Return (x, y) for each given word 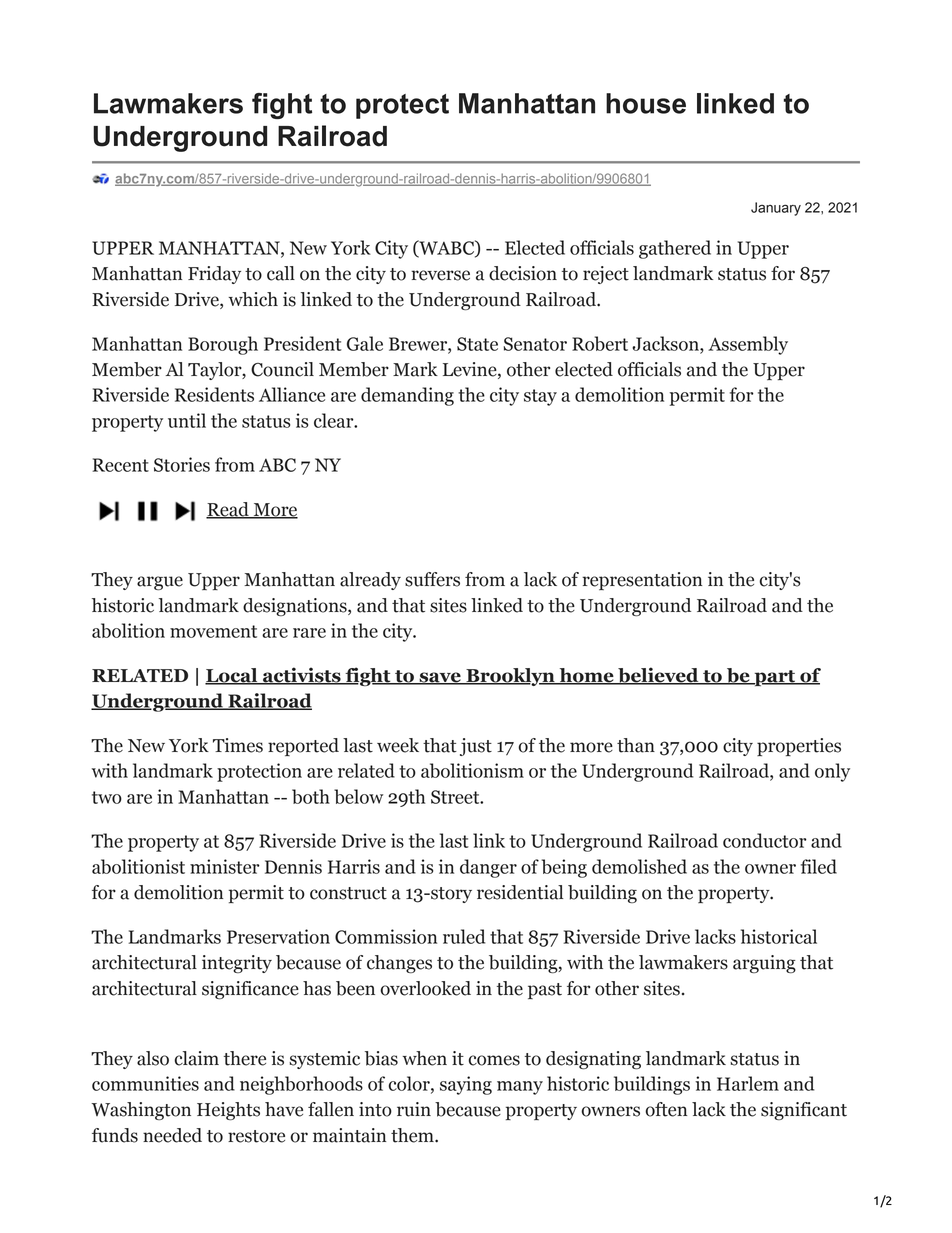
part (775, 678)
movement (213, 631)
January (776, 209)
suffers (432, 579)
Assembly (748, 345)
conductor (765, 840)
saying (466, 1085)
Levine (471, 370)
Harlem (748, 1083)
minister (225, 866)
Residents (214, 394)
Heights (228, 1111)
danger (488, 868)
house (646, 103)
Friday (214, 275)
